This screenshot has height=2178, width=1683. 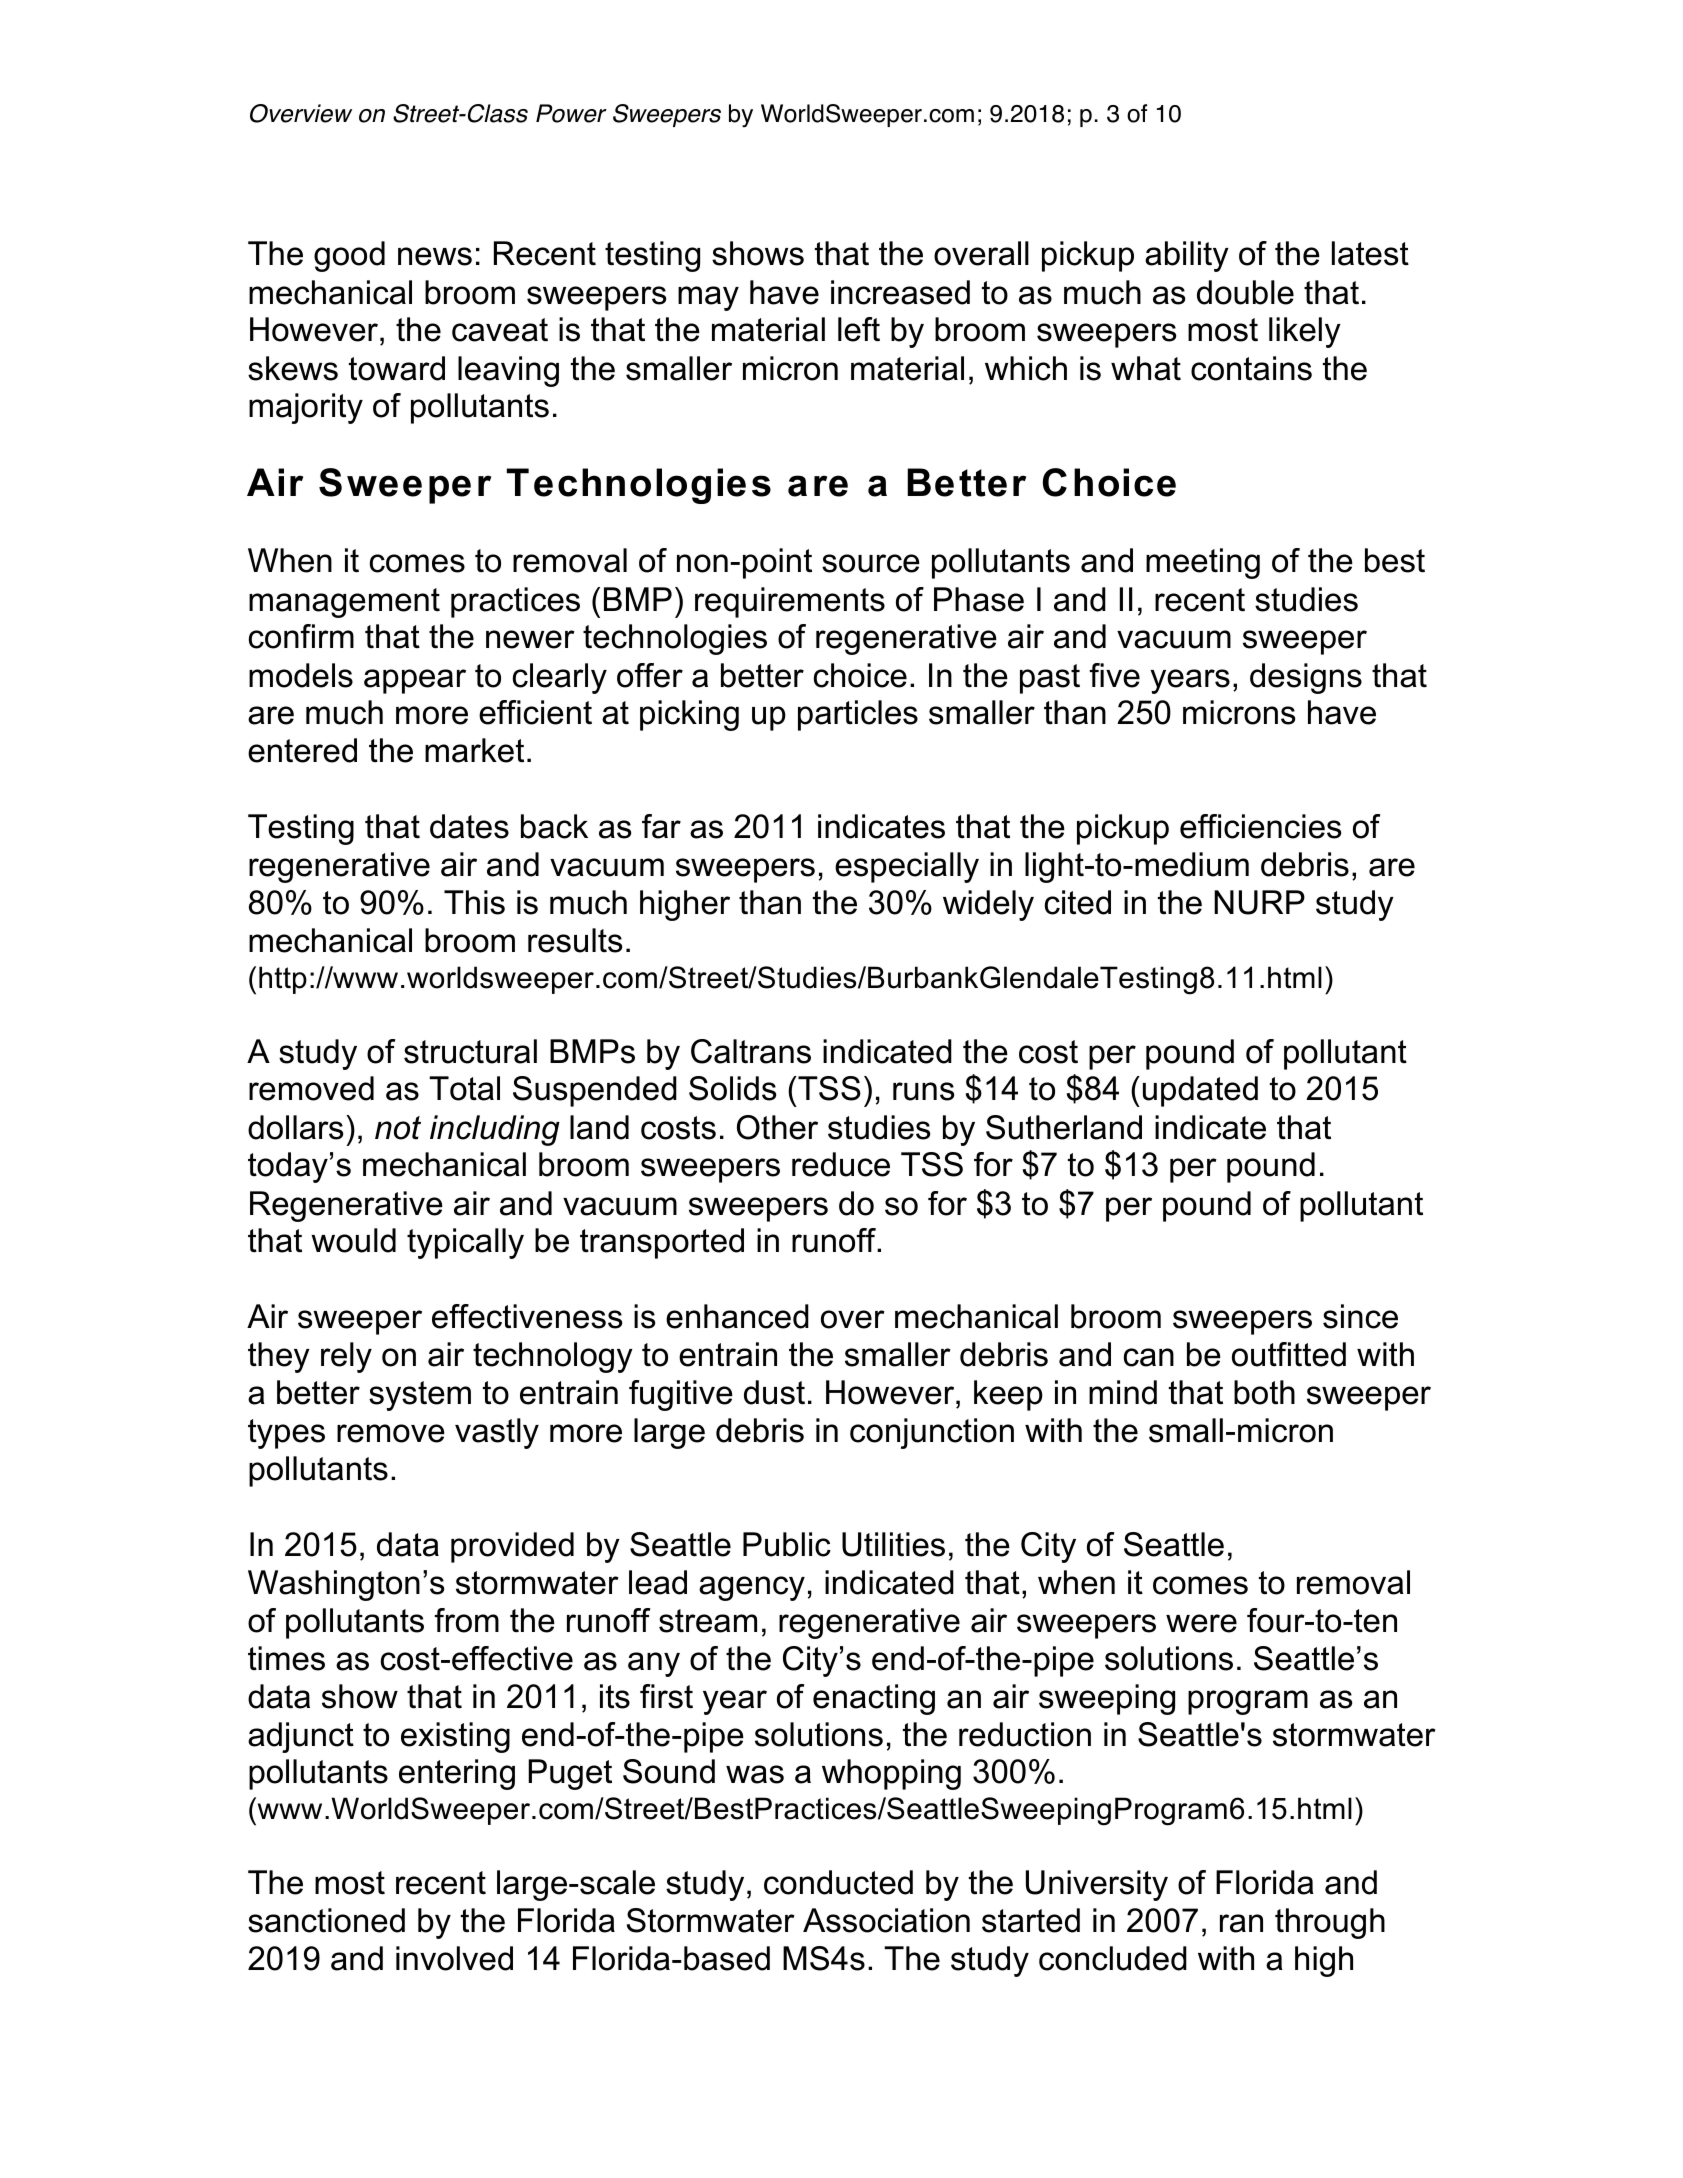 I want to click on structural, so click(x=470, y=1051).
